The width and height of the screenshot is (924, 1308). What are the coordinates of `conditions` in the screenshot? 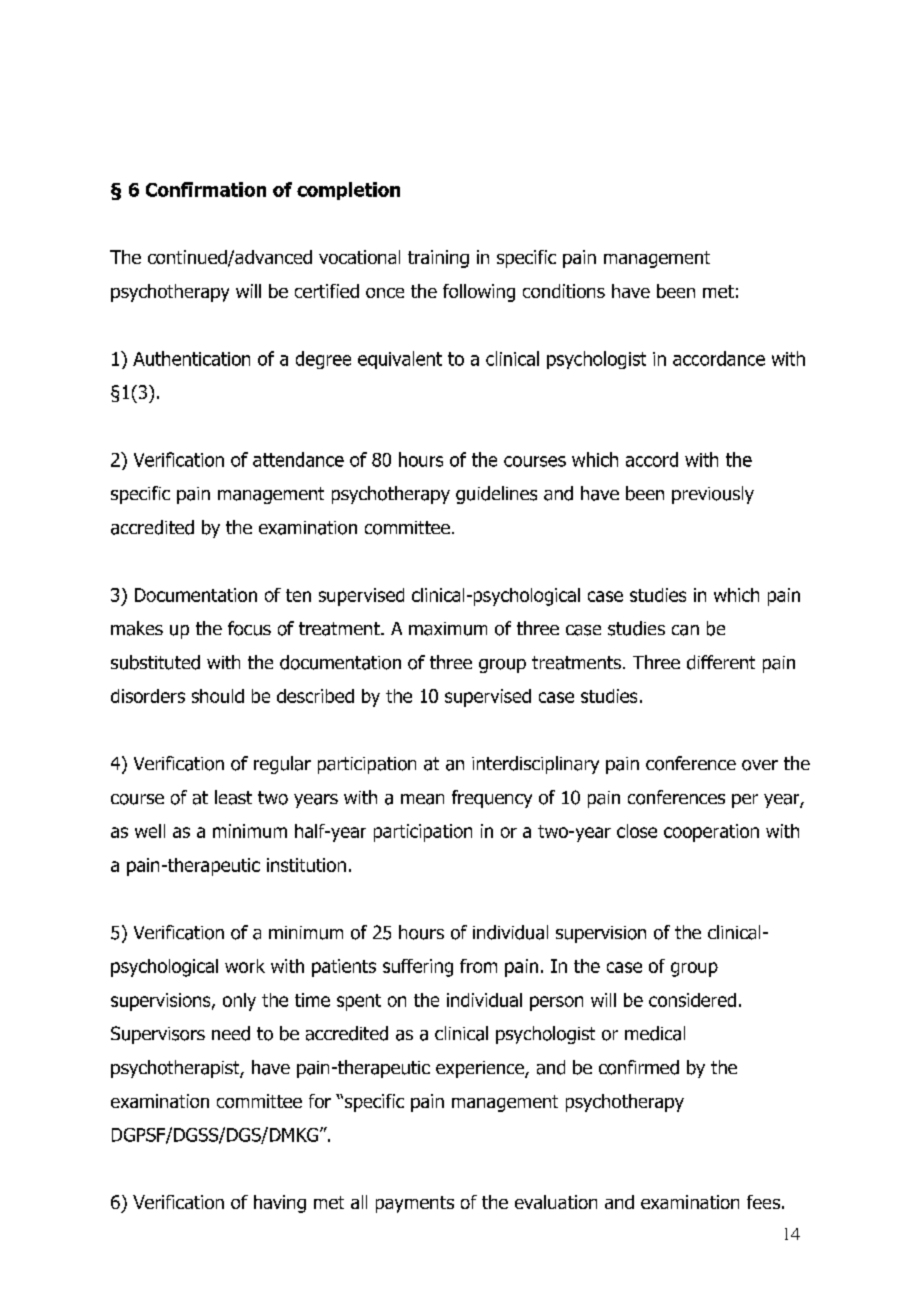 It's located at (564, 291).
